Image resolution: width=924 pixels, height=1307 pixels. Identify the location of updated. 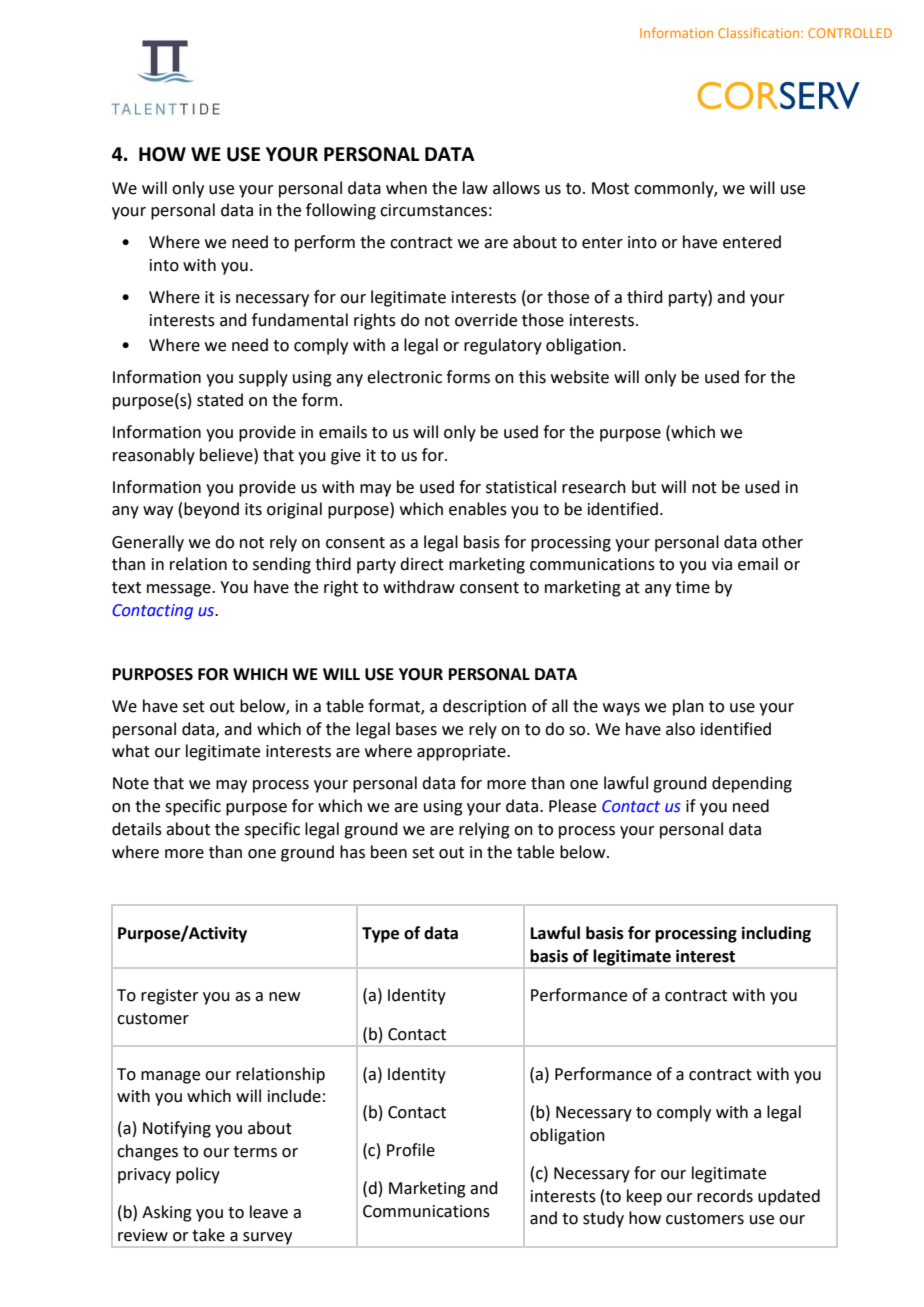
(789, 1197).
